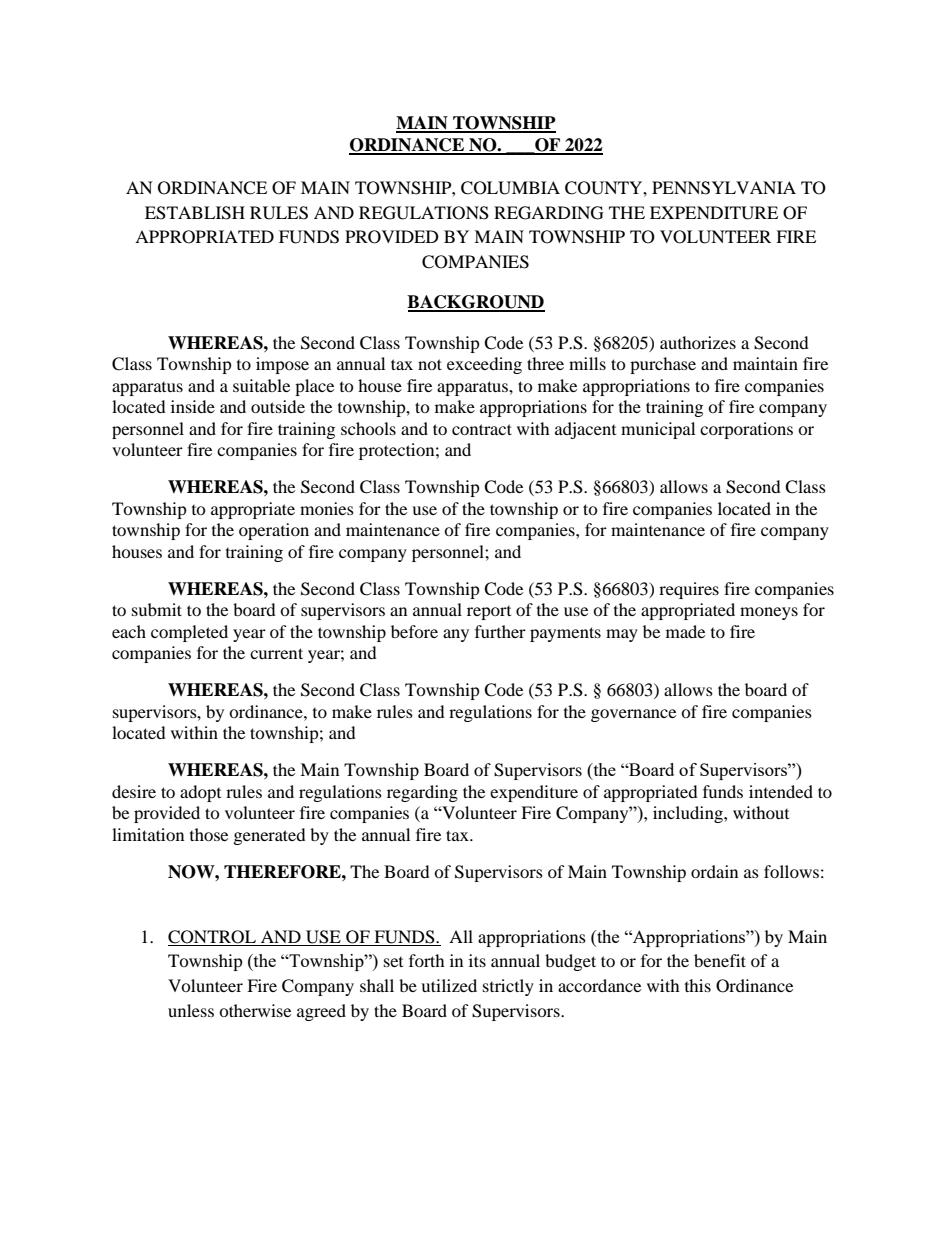 This image has height=1233, width=952. What do you see at coordinates (689, 814) in the image?
I see `including` at bounding box center [689, 814].
